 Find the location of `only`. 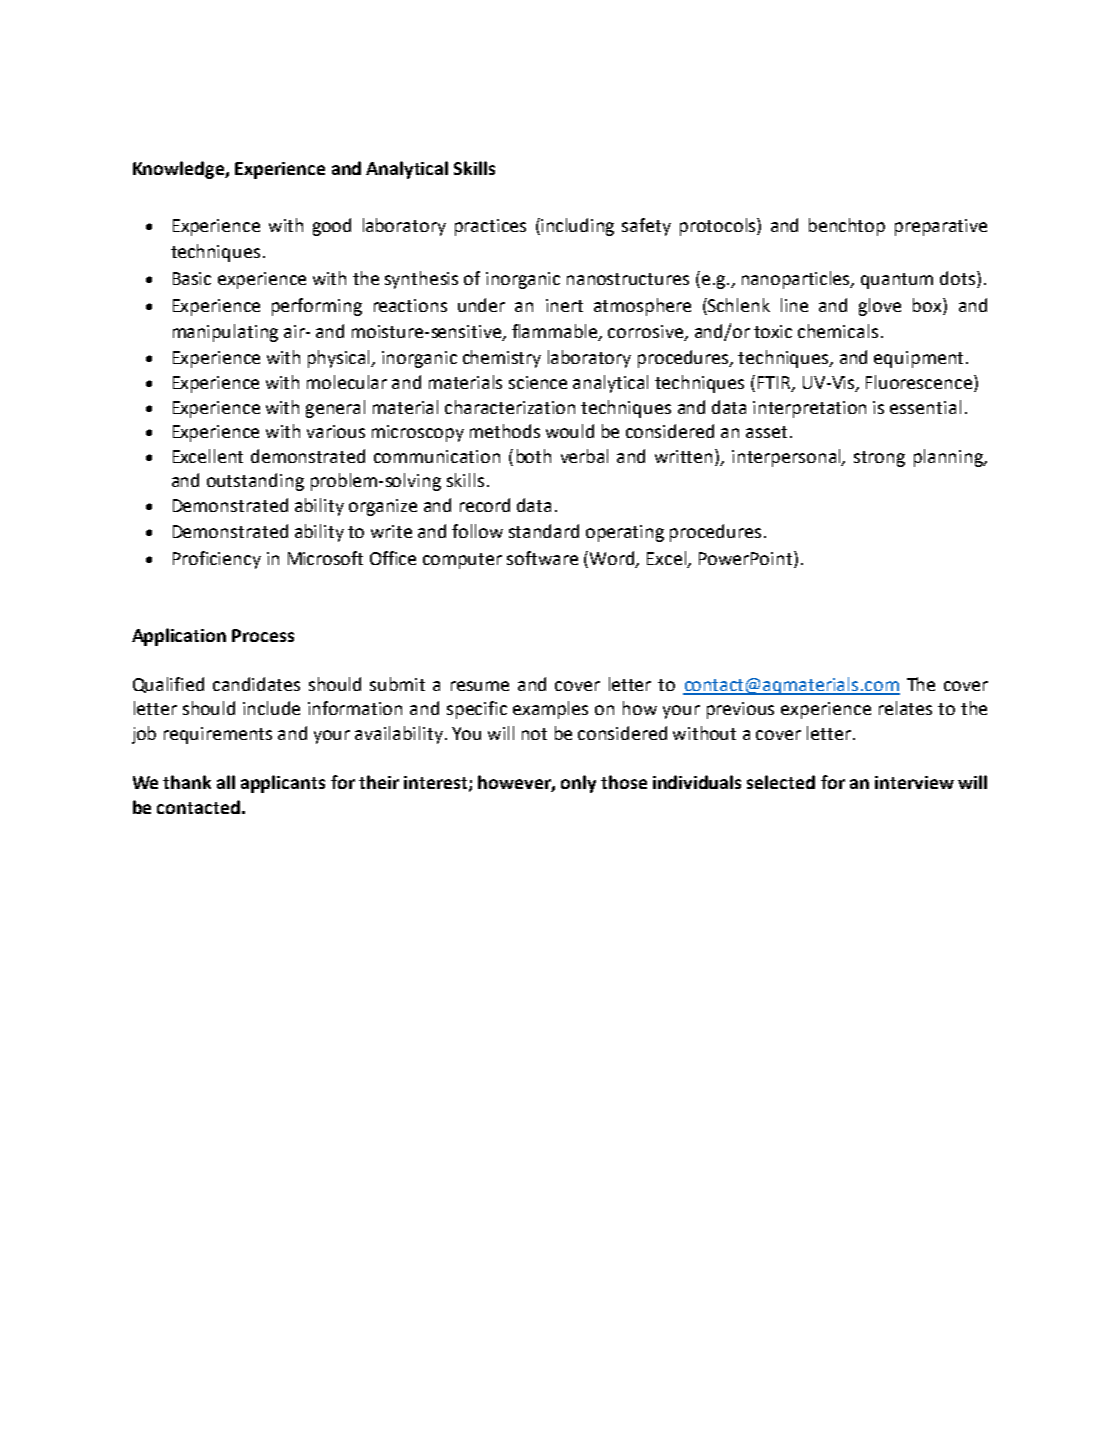

only is located at coordinates (578, 784).
